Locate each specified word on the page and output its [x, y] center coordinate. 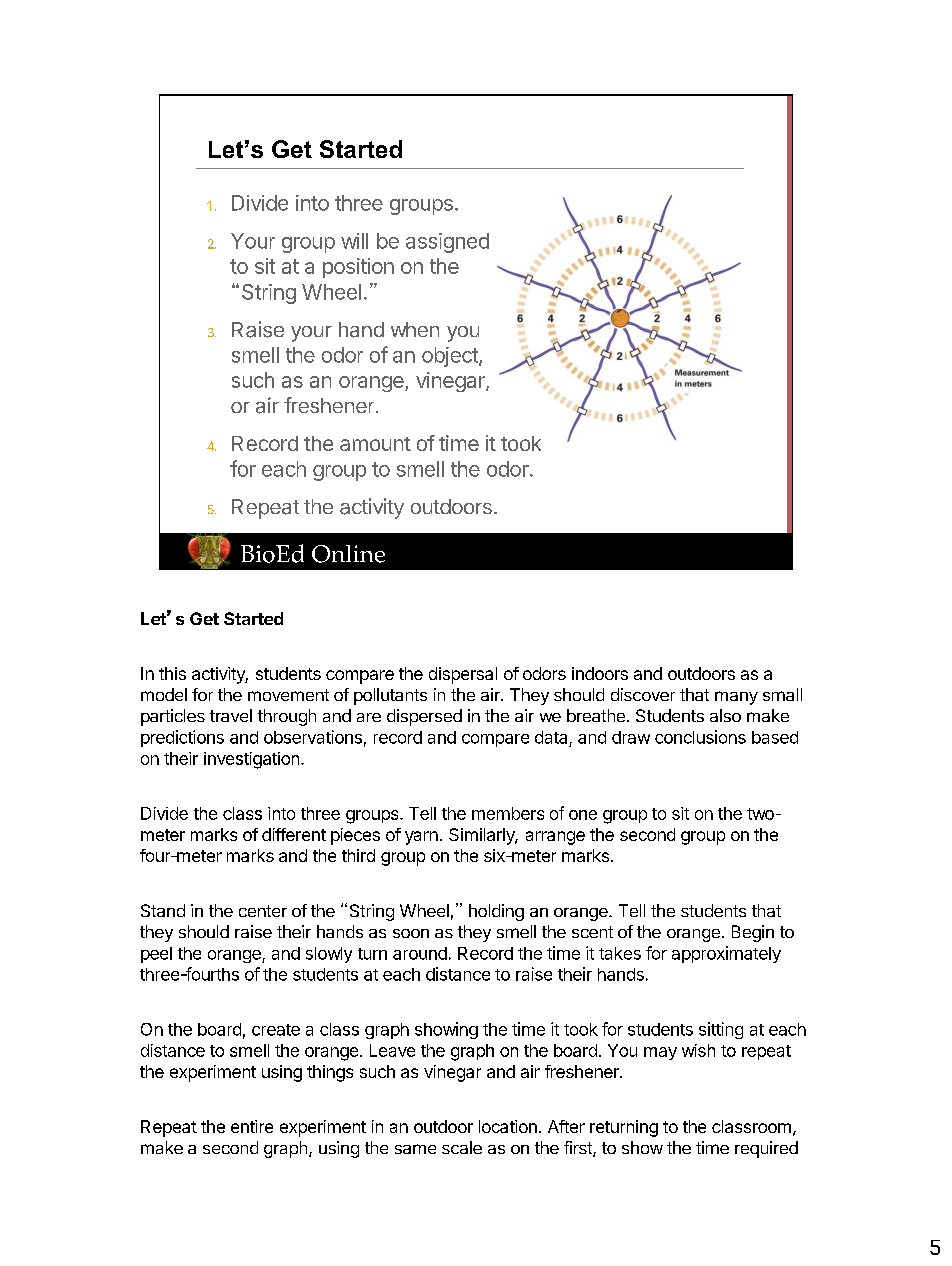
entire [252, 1126]
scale [462, 1147]
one [583, 815]
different [294, 834]
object [451, 357]
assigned [447, 243]
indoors [600, 673]
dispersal [463, 675]
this [172, 673]
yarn [421, 838]
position [358, 268]
